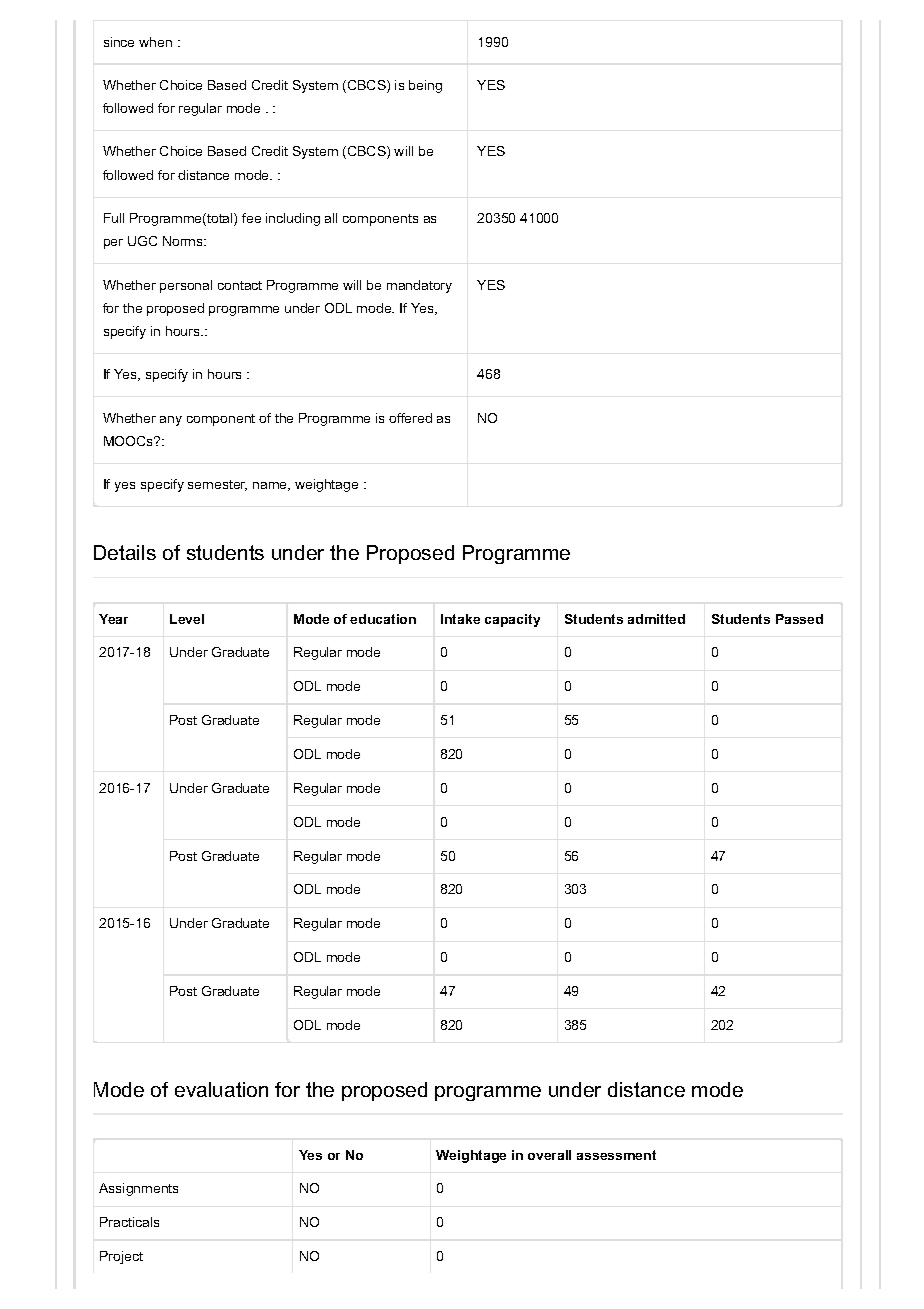 The height and width of the document is (1309, 924). What do you see at coordinates (187, 619) in the document?
I see `Level` at bounding box center [187, 619].
